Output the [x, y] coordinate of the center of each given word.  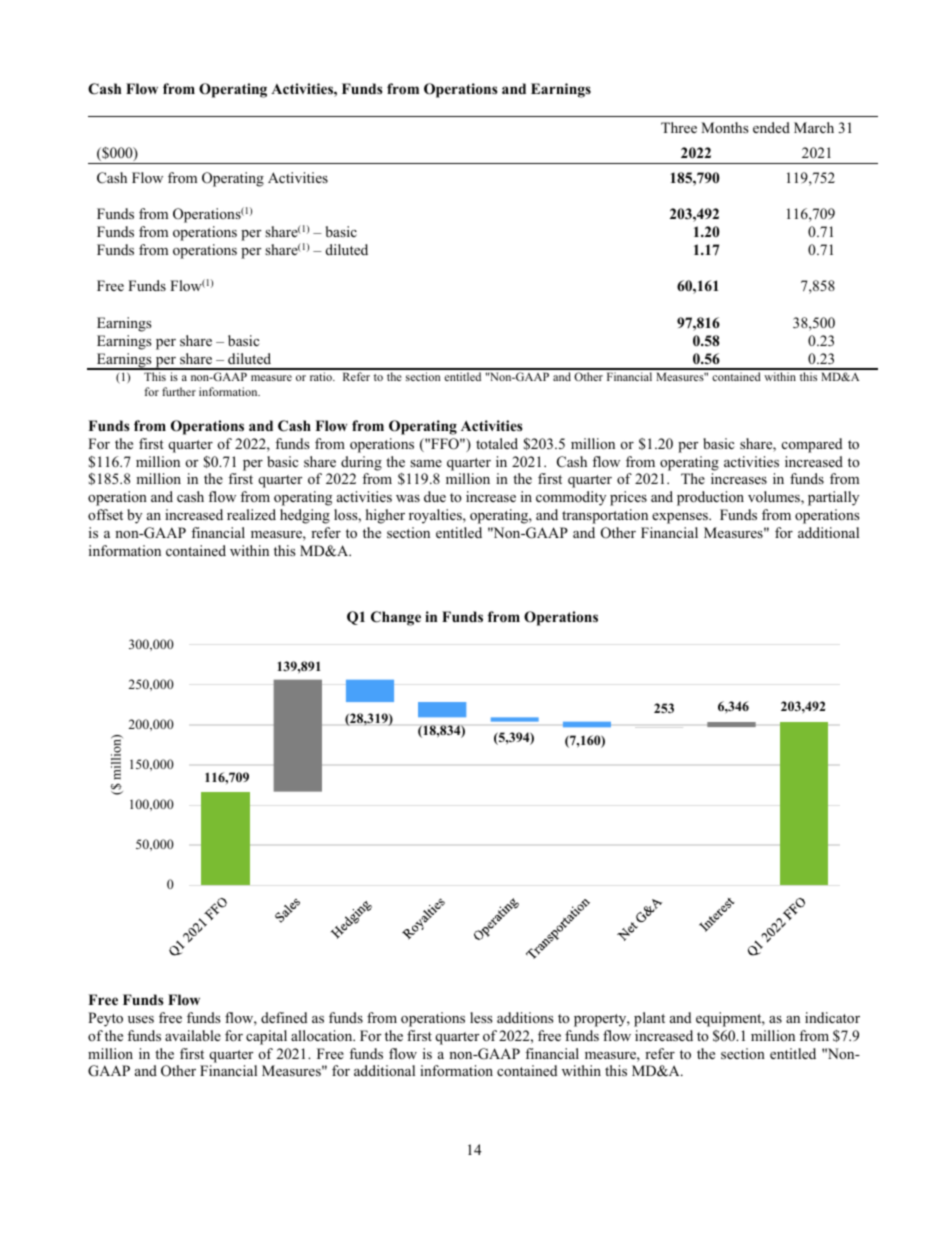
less [481, 1017]
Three [679, 127]
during [361, 463]
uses [141, 1019]
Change [396, 618]
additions [525, 1017]
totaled [497, 443]
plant [649, 1019]
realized [251, 514]
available [193, 1035]
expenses [681, 518]
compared [812, 445]
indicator [832, 1017]
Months [725, 127]
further [179, 391]
